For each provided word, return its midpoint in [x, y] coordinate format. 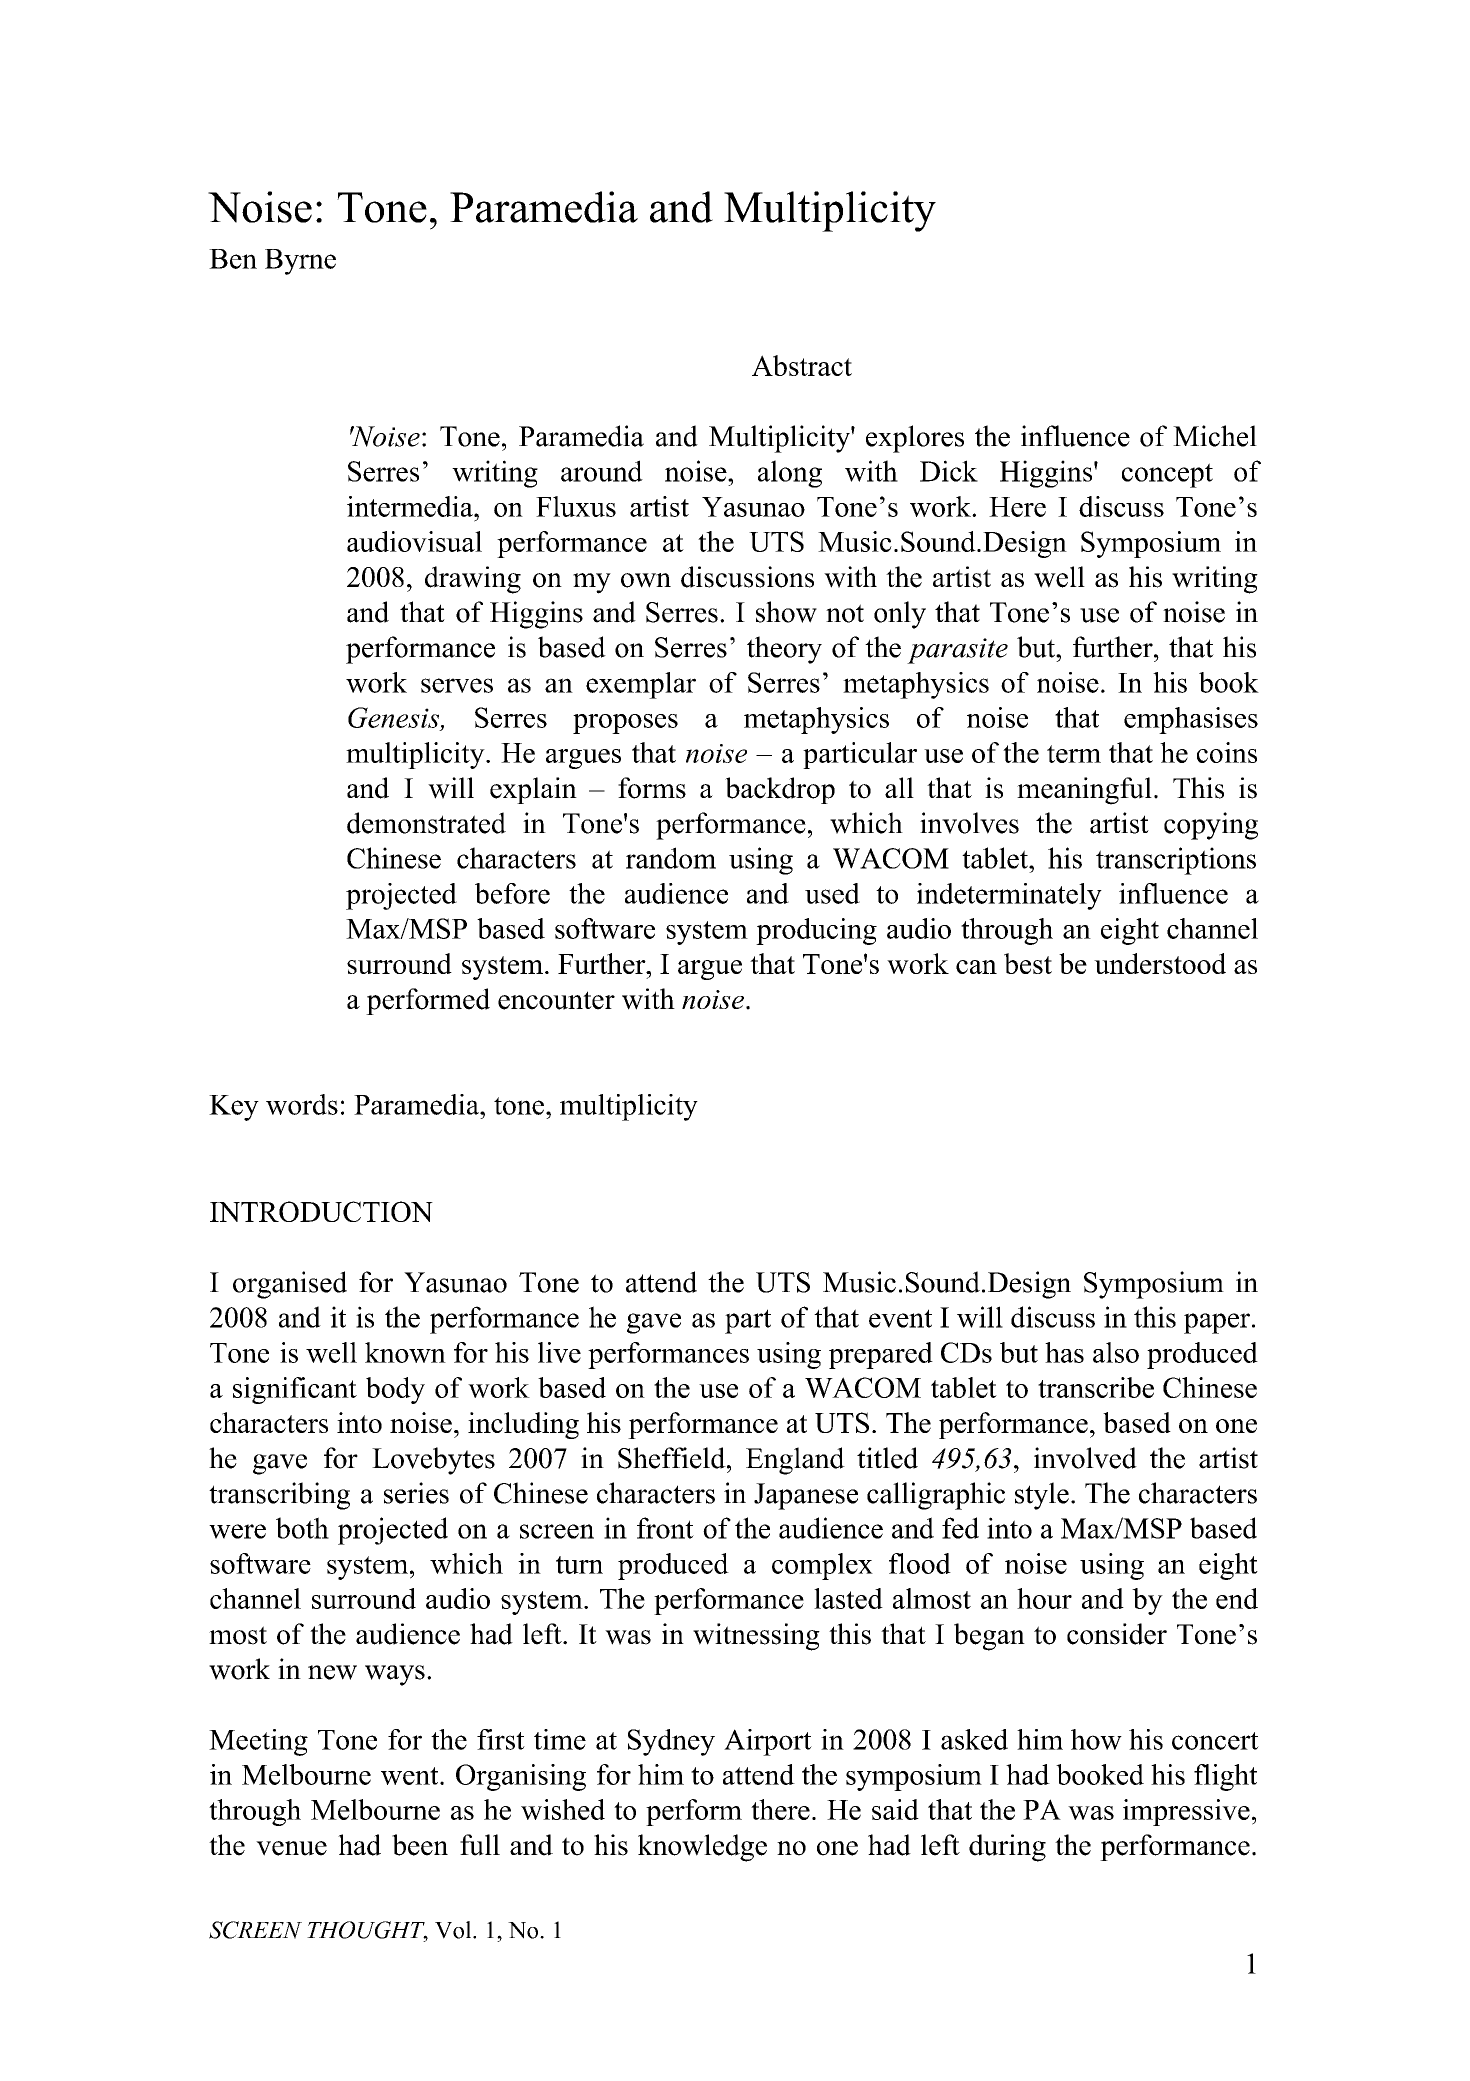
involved [1085, 1458]
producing [816, 931]
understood [1160, 963]
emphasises [1191, 720]
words [302, 1104]
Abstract [802, 365]
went [411, 1776]
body [395, 1390]
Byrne [300, 262]
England [795, 1461]
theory [784, 650]
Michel [1215, 436]
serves [457, 685]
